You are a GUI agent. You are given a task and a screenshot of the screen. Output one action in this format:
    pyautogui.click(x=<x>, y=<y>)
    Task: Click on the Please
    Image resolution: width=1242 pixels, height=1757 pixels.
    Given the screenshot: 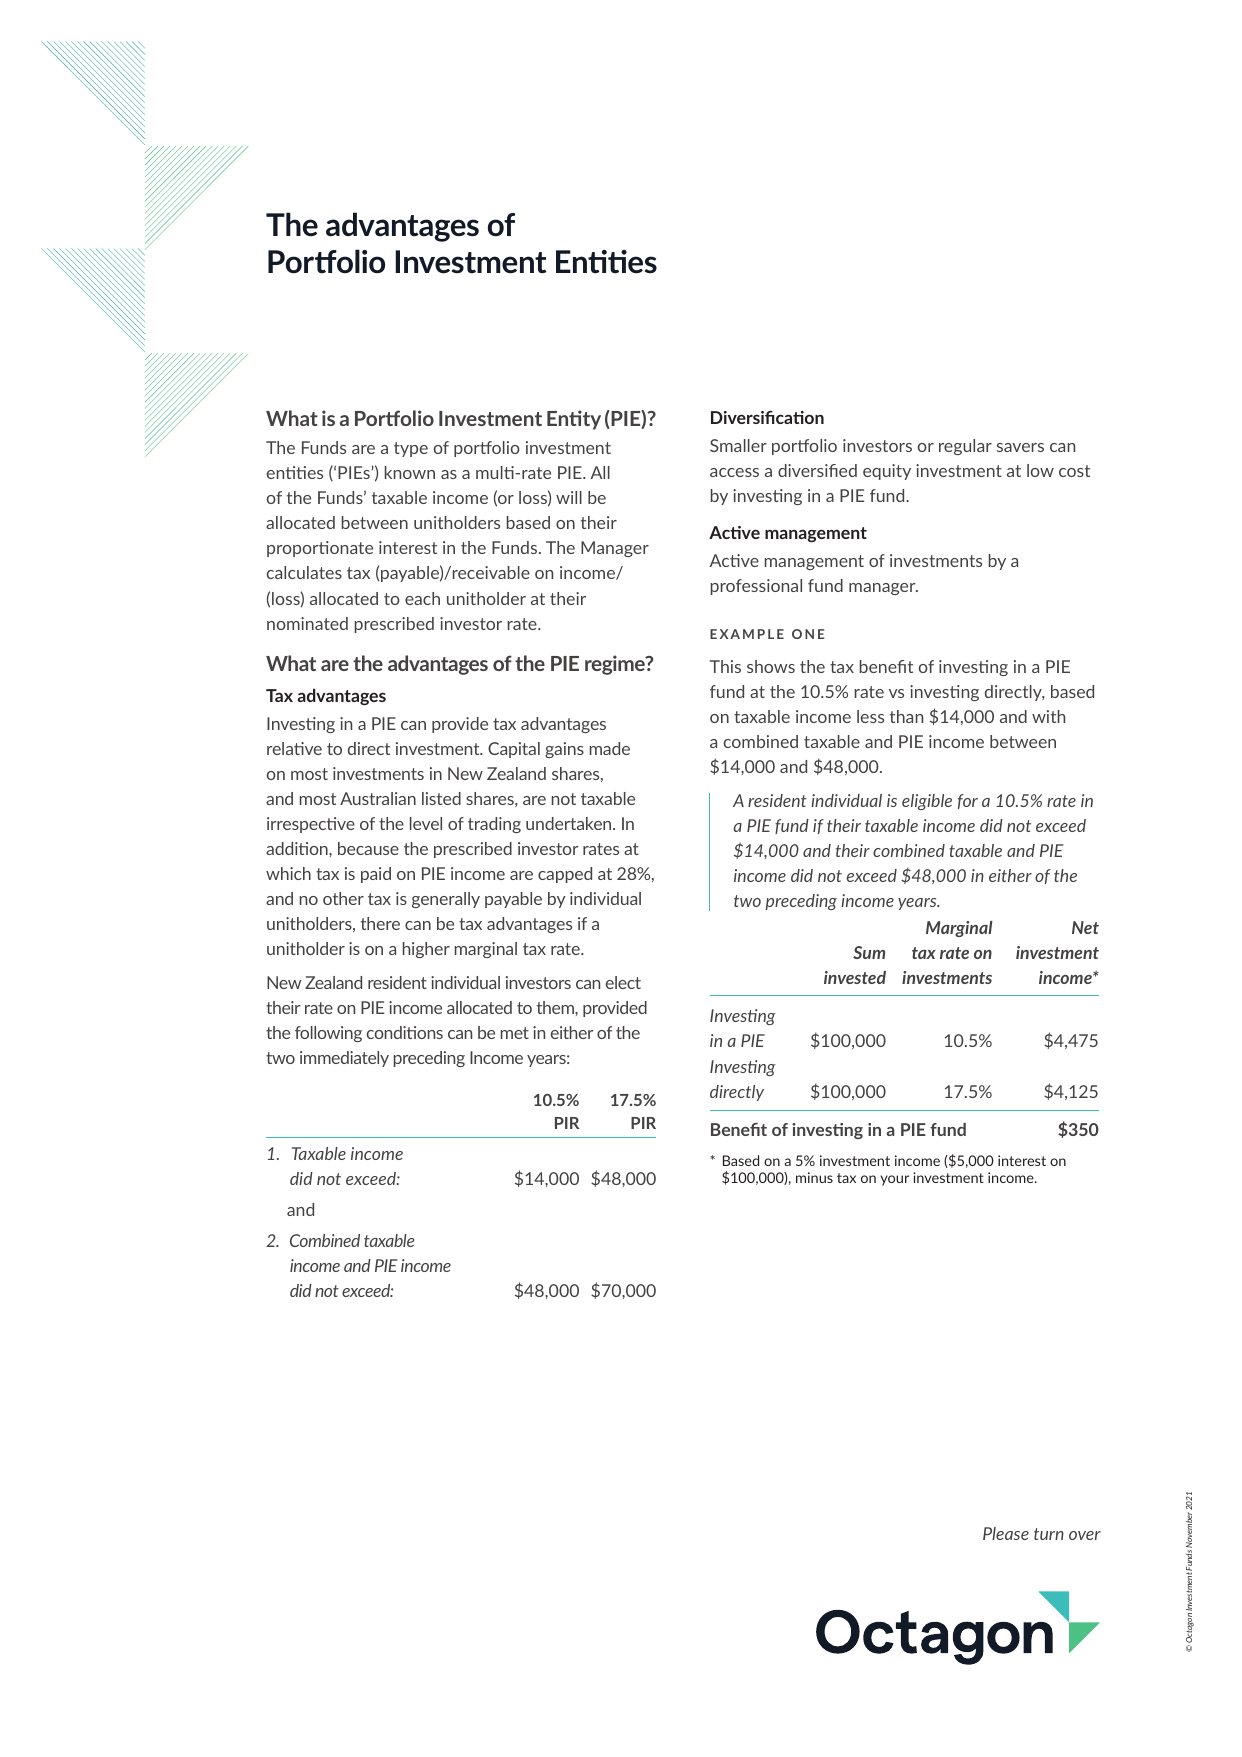 What is the action you would take?
    pyautogui.click(x=1006, y=1533)
